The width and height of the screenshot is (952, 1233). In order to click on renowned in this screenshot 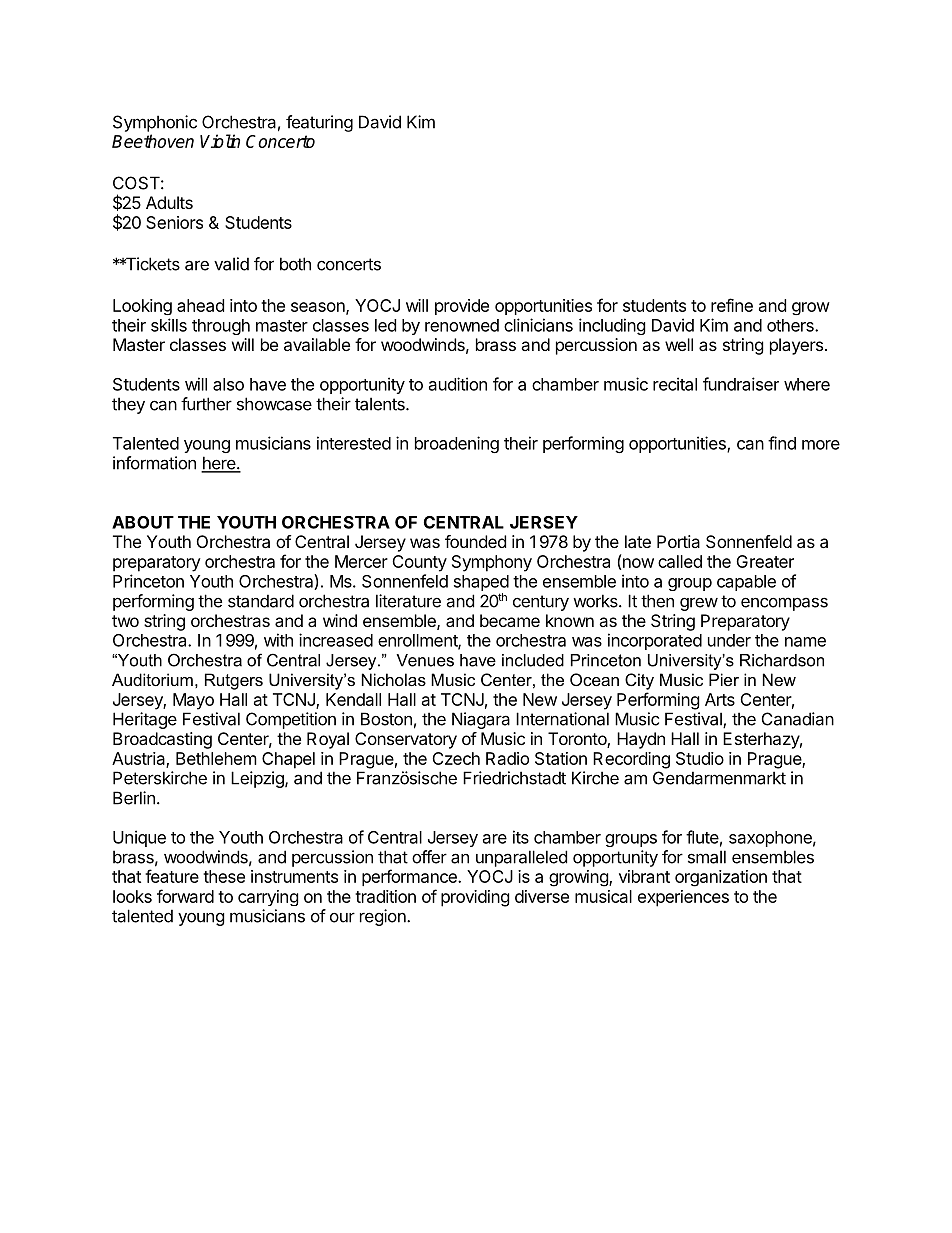, I will do `click(462, 325)`.
